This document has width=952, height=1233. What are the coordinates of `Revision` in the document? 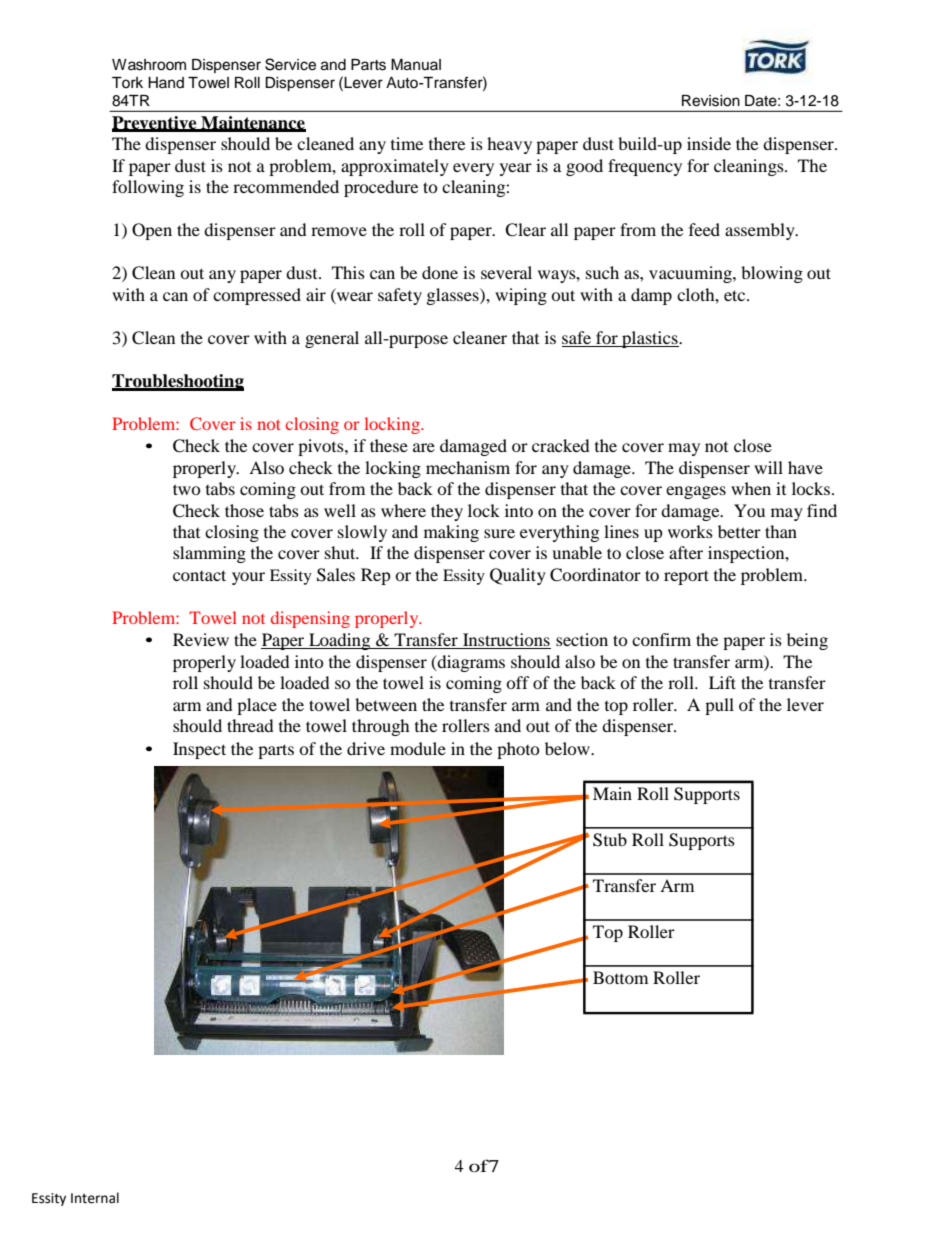 It's located at (711, 101).
